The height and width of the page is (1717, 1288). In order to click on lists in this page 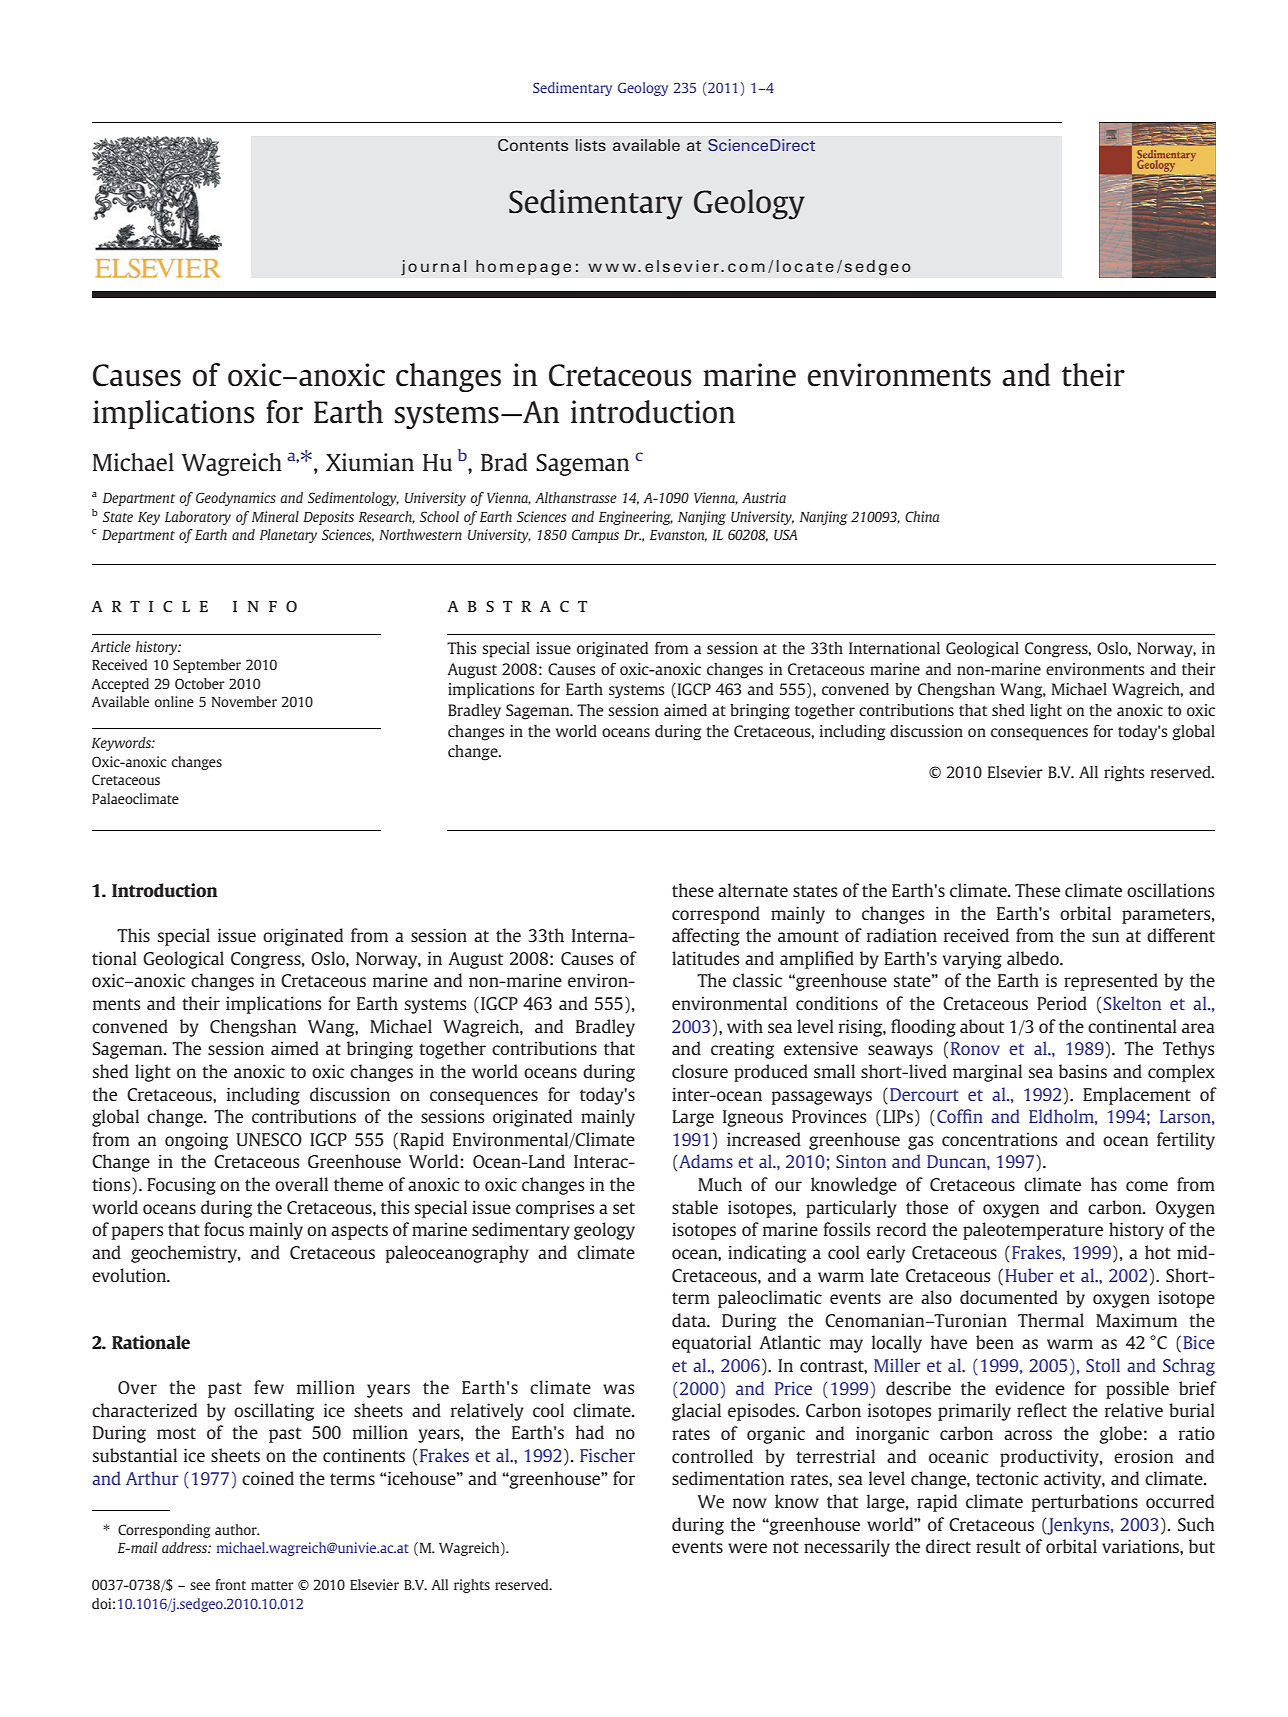, I will do `click(591, 145)`.
